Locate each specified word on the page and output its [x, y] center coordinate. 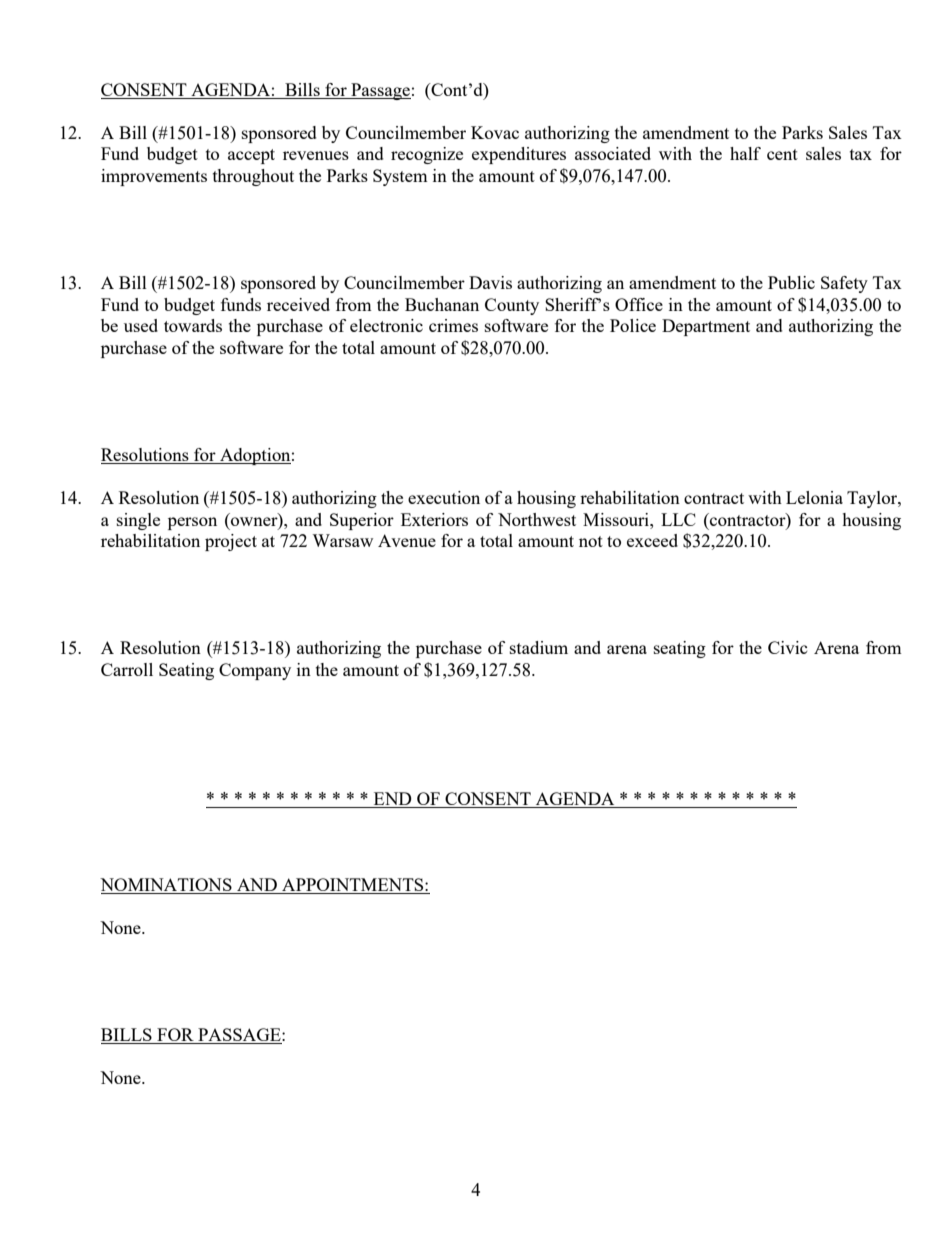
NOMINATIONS [166, 884]
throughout [253, 177]
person [192, 523]
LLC [678, 519]
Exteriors [434, 519]
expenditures [519, 155]
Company [255, 671]
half [745, 153]
